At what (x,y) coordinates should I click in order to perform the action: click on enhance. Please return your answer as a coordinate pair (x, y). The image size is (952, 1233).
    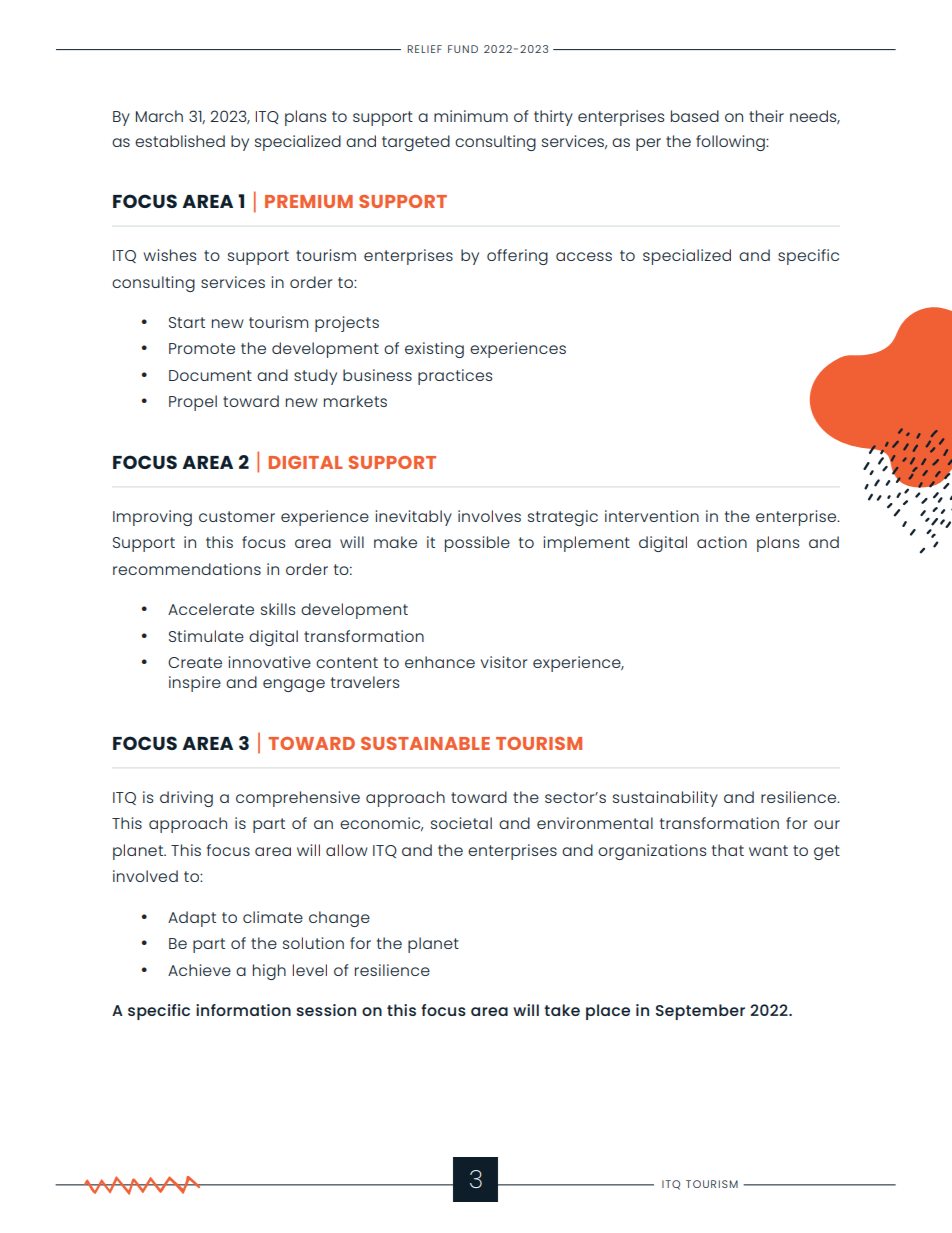
    Looking at the image, I should click on (440, 662).
